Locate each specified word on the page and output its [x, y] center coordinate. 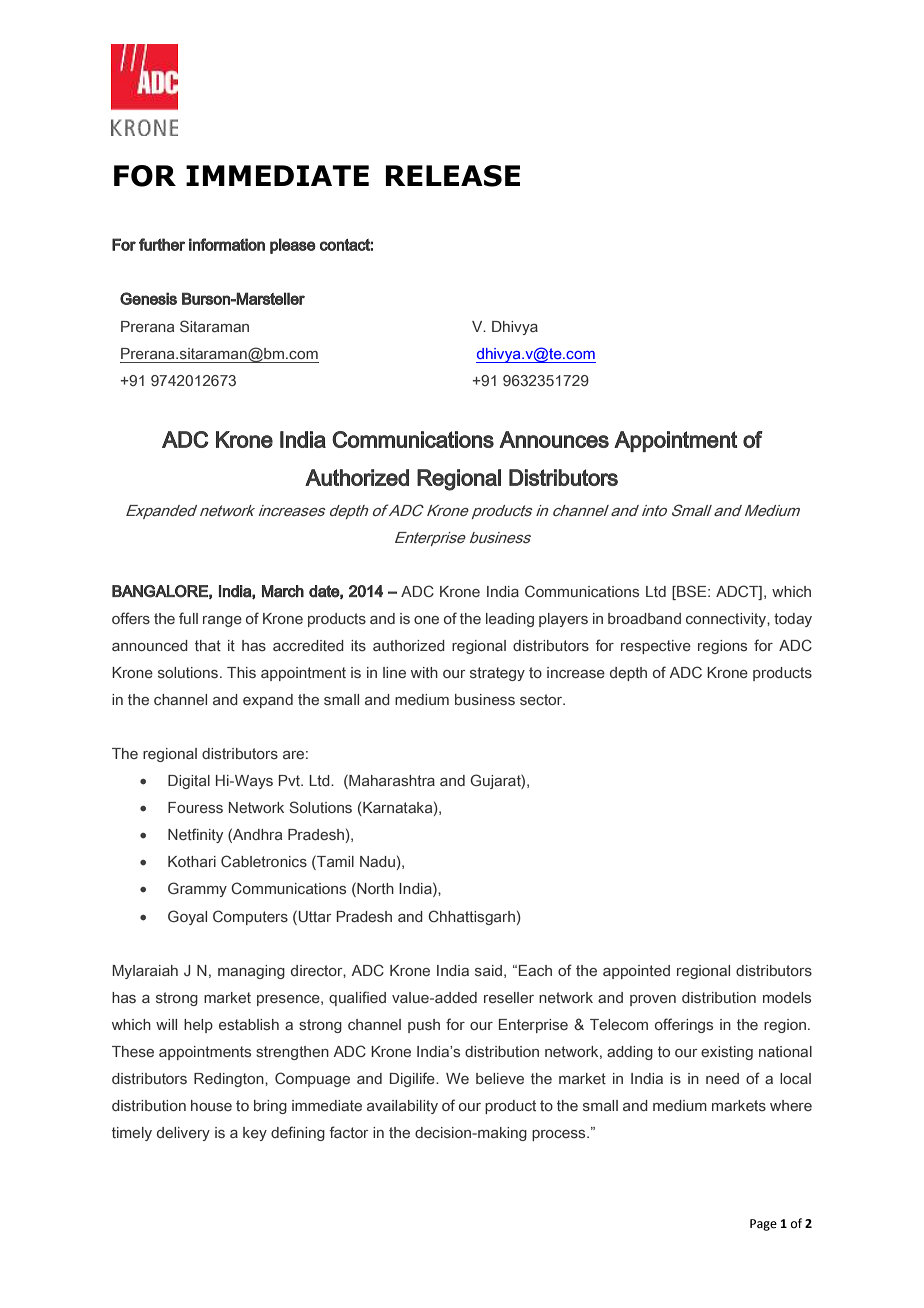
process [560, 1135]
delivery [183, 1134]
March [283, 591]
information [227, 244]
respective [656, 647]
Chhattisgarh [471, 917]
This [241, 672]
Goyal [187, 917]
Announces [554, 439]
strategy [497, 674]
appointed [636, 972]
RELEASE [452, 176]
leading [510, 620]
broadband [644, 618]
